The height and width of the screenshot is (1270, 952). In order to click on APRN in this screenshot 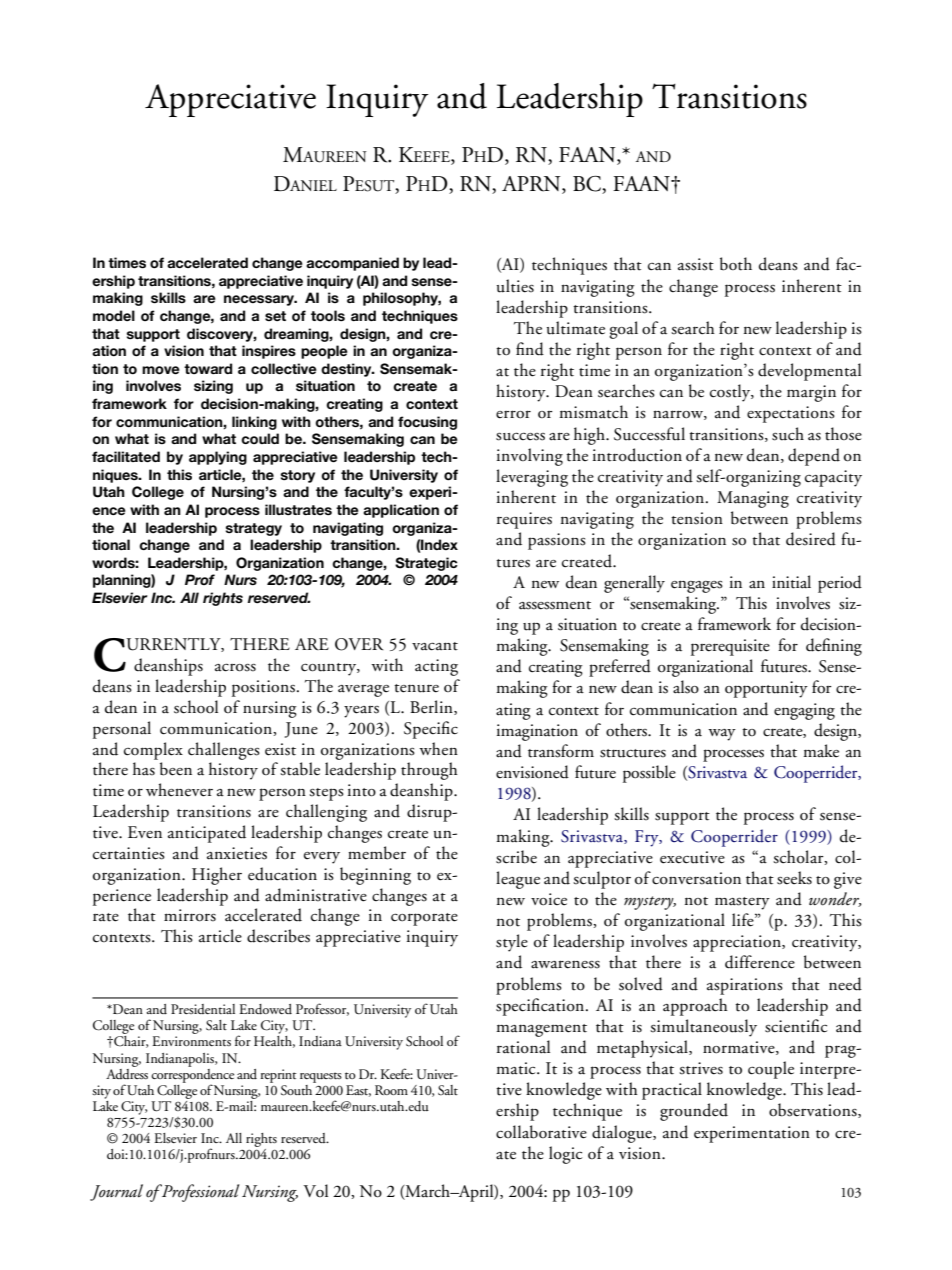, I will do `click(532, 185)`.
